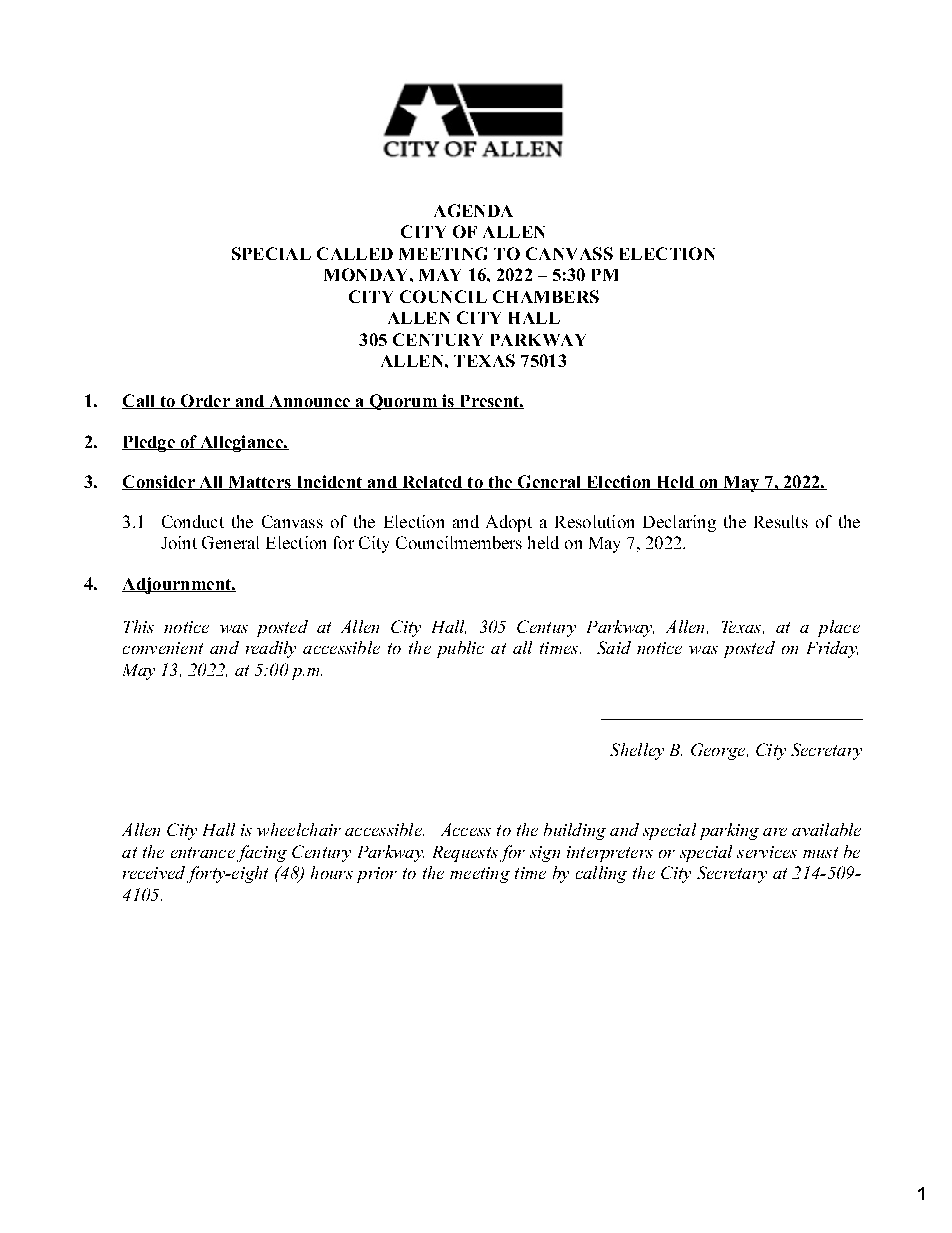 The image size is (952, 1233). I want to click on Quorum, so click(403, 402).
